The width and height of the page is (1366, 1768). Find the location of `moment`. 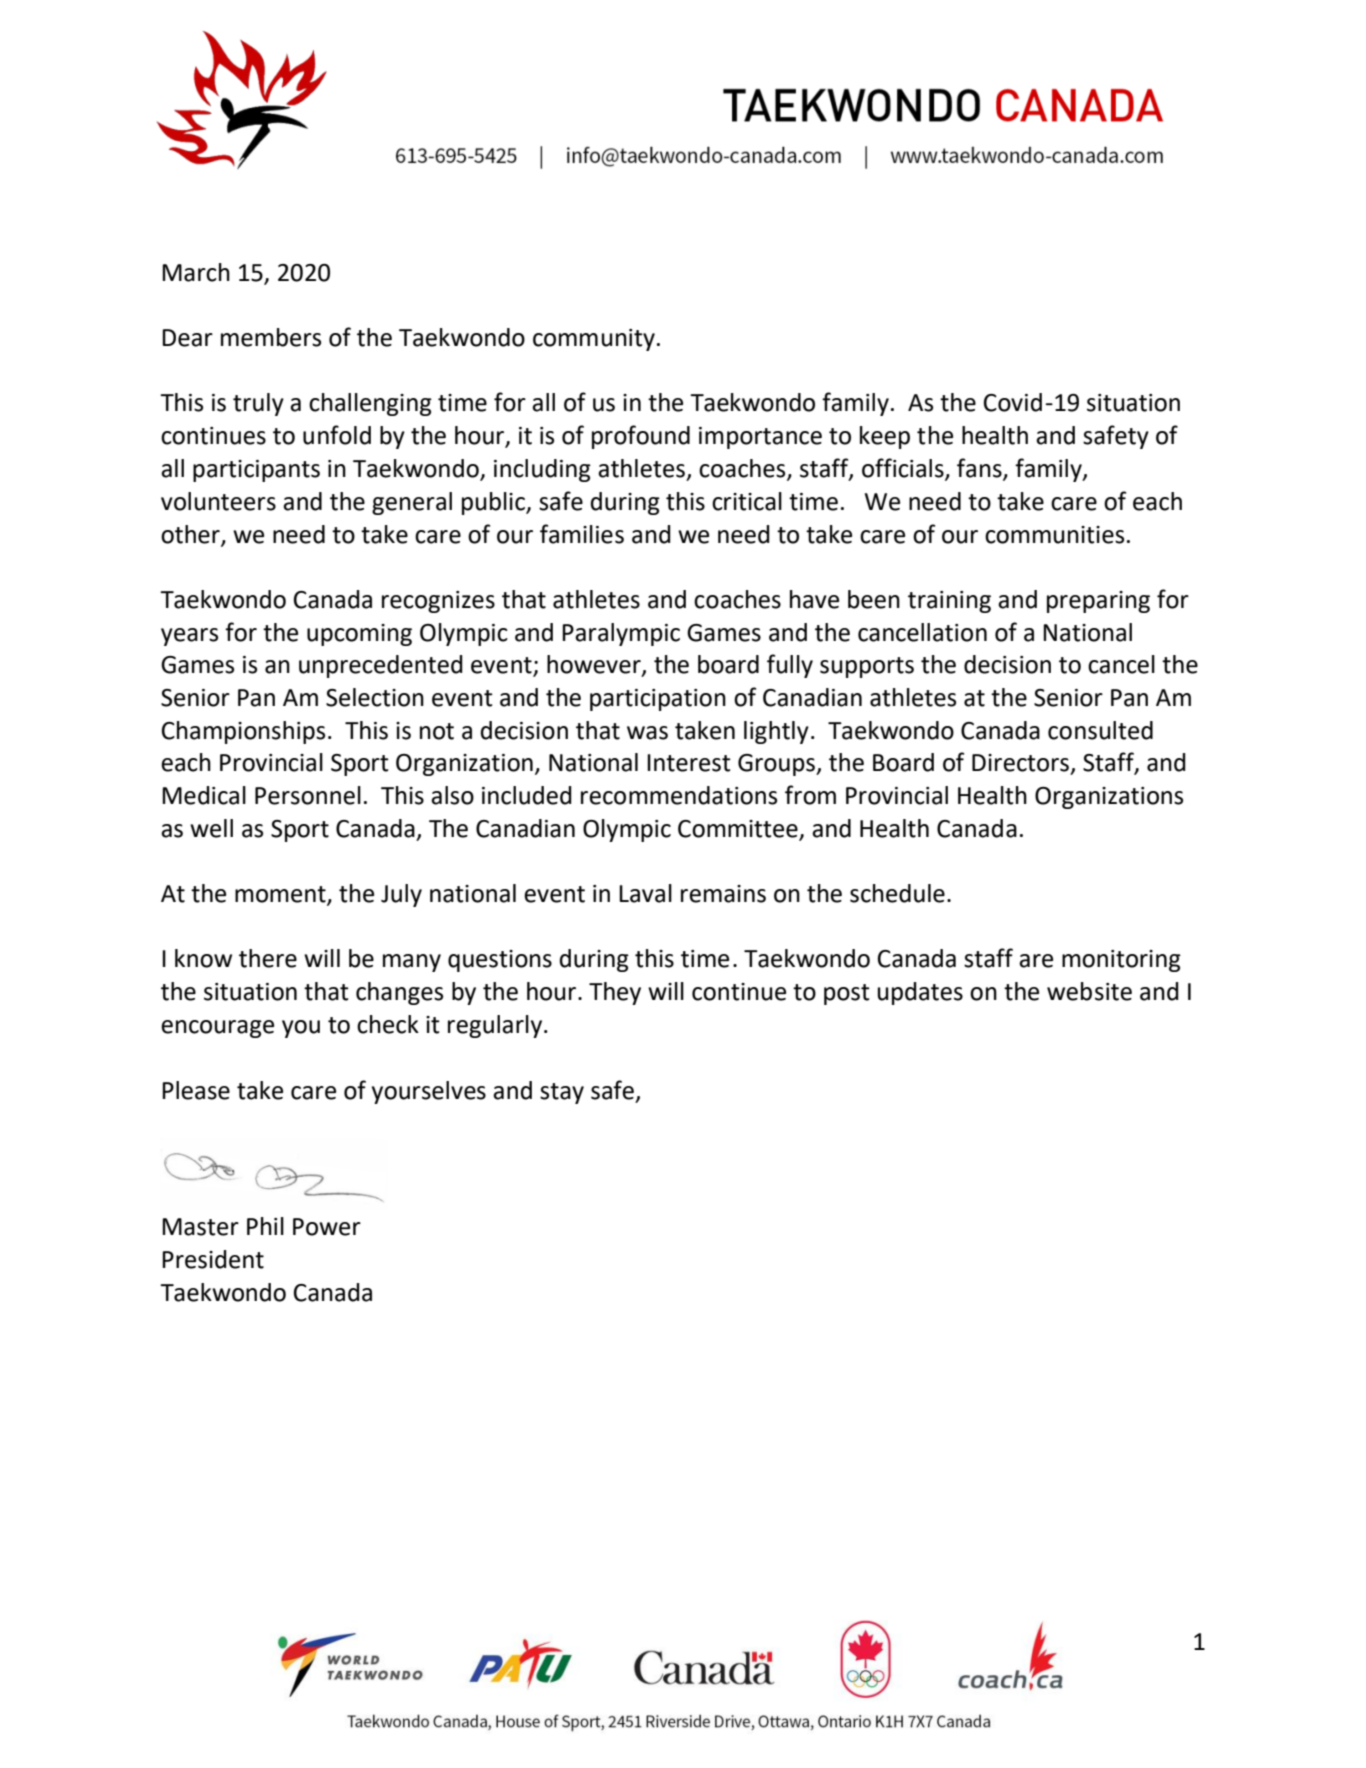

moment is located at coordinates (281, 895).
